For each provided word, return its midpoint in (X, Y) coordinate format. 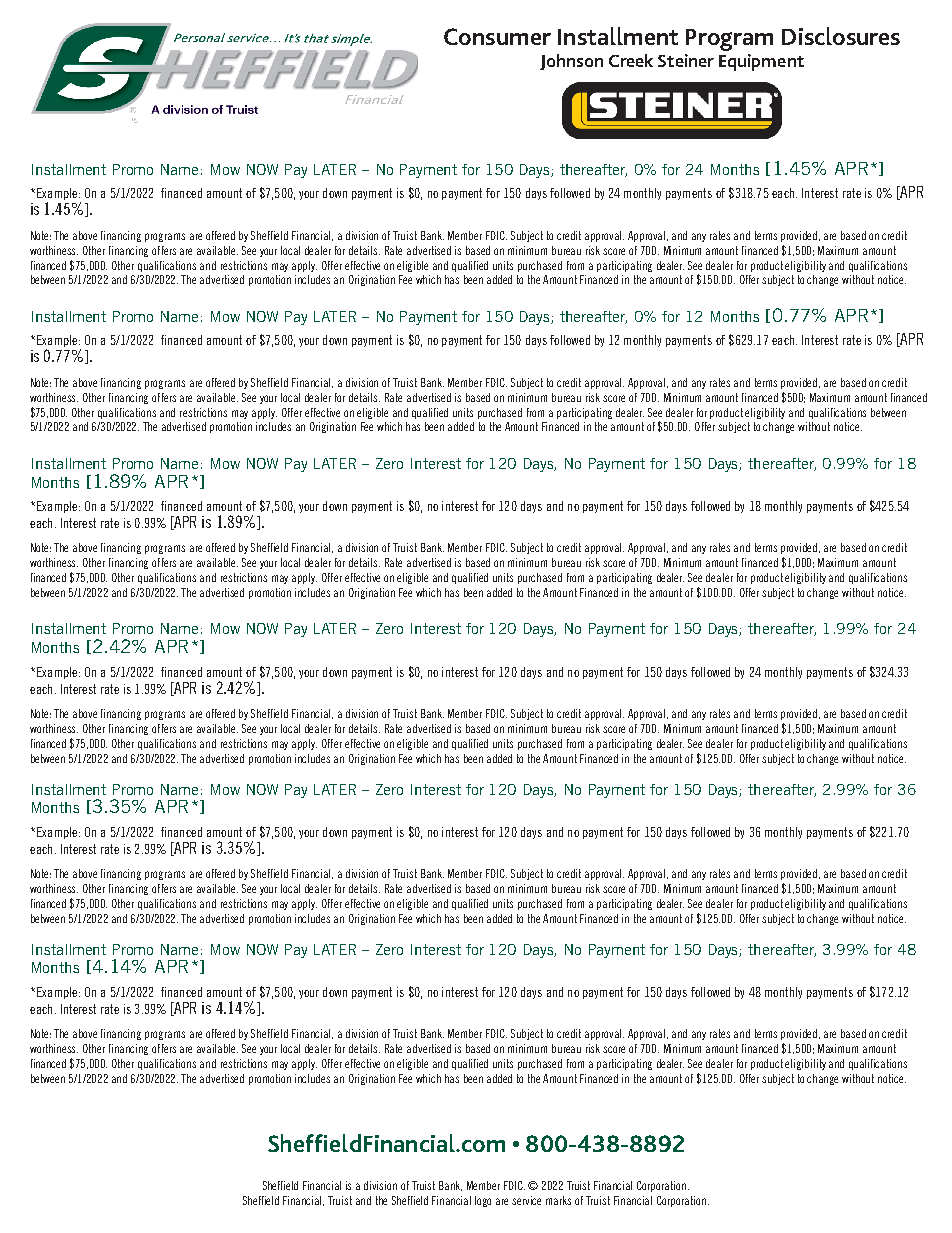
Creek (631, 60)
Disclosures (841, 36)
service (526, 1200)
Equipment (761, 62)
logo (483, 1201)
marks (558, 1200)
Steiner (686, 60)
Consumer (497, 36)
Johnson (571, 62)
